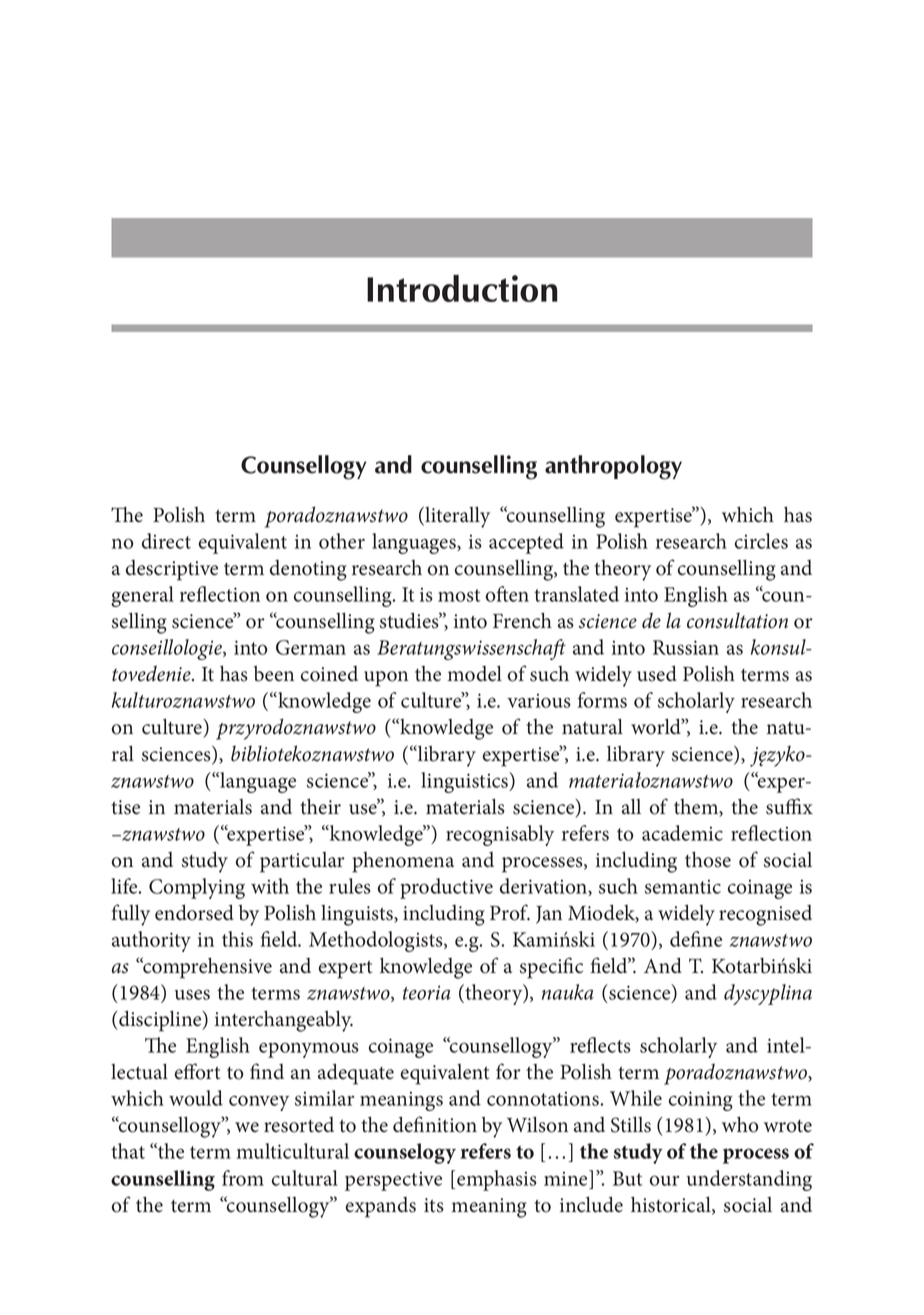  Describe the element at coordinates (462, 288) in the screenshot. I see `Introduction` at that location.
